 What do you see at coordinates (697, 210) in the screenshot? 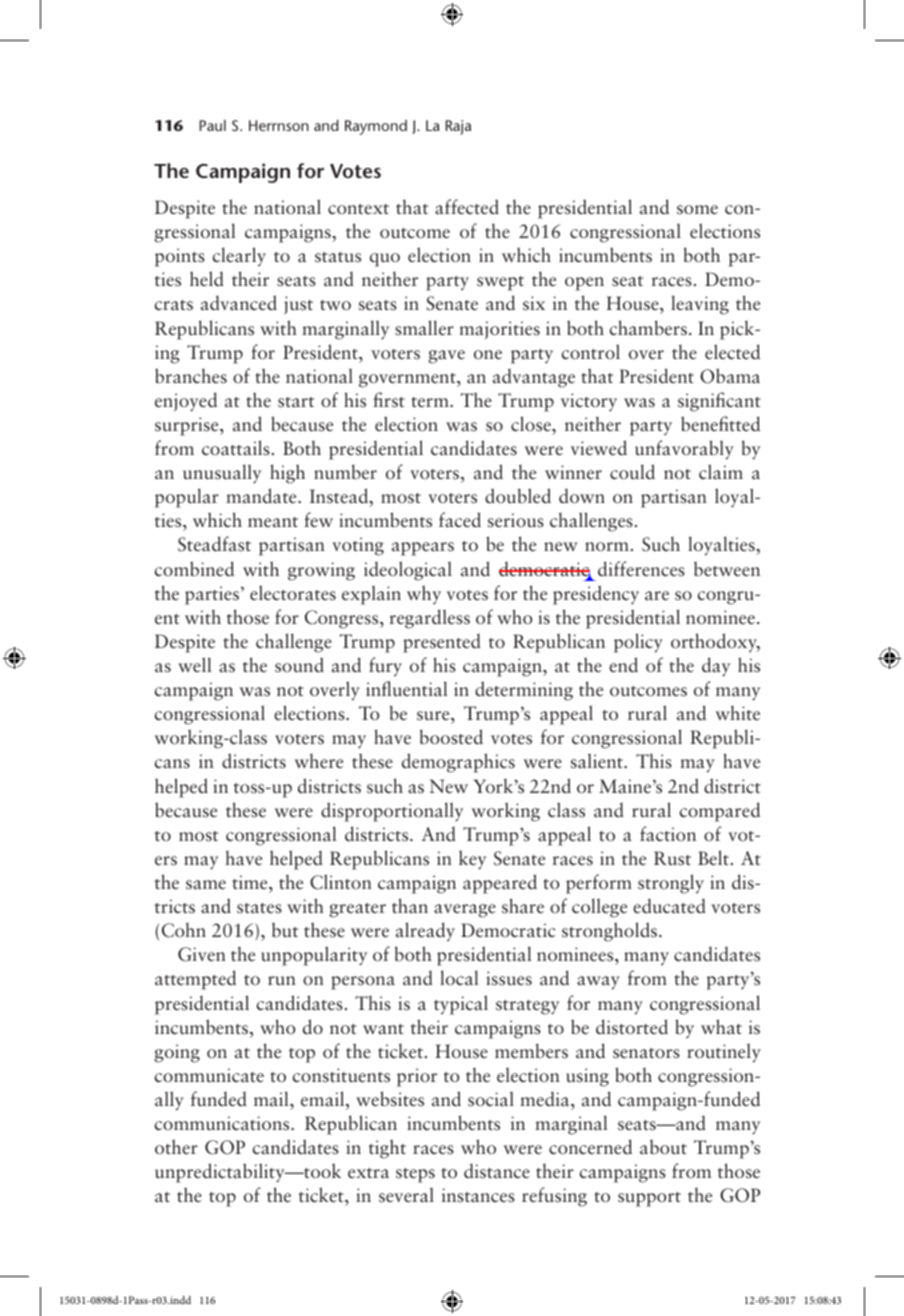
I see `some` at bounding box center [697, 210].
